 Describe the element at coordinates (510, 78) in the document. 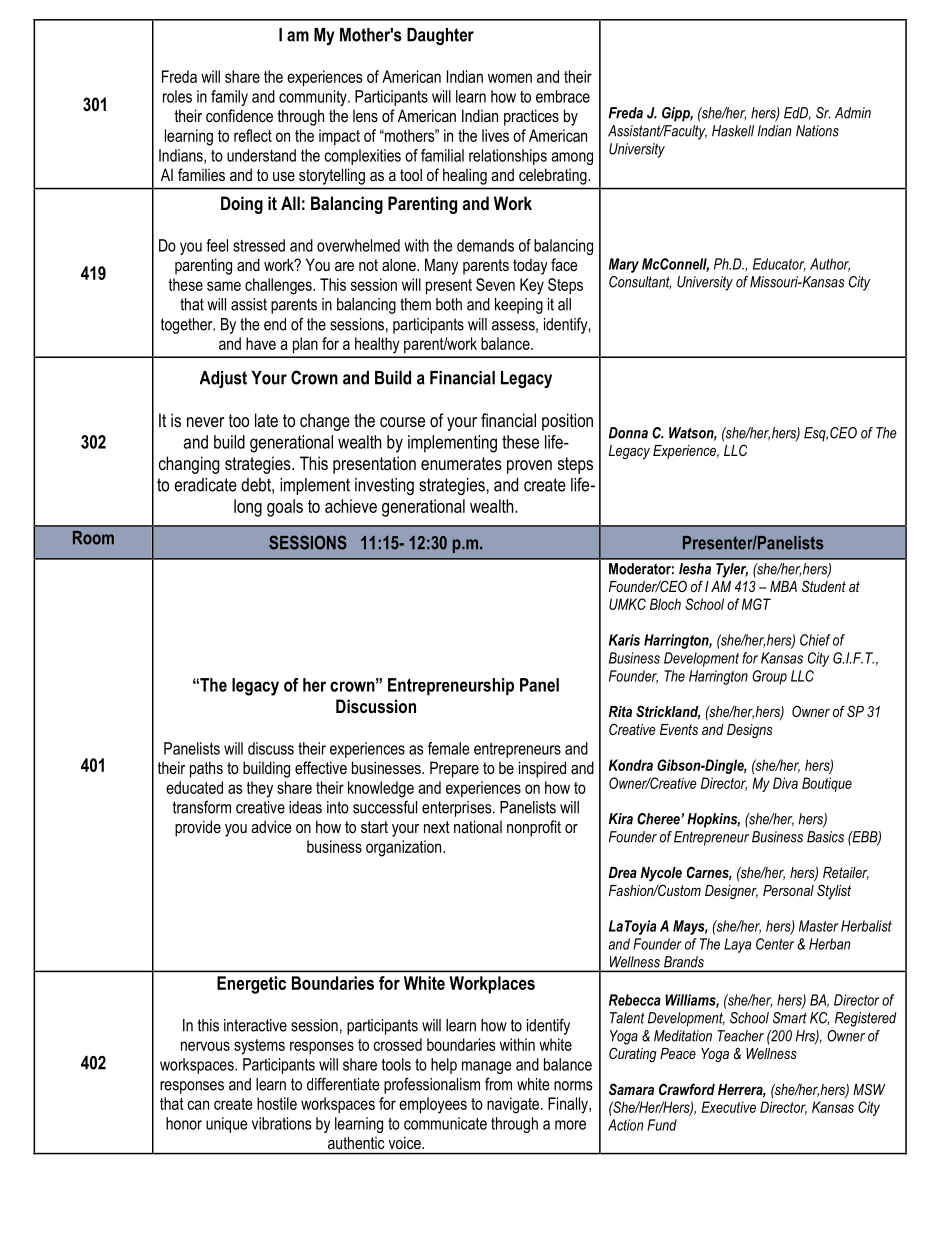

I see `women` at that location.
